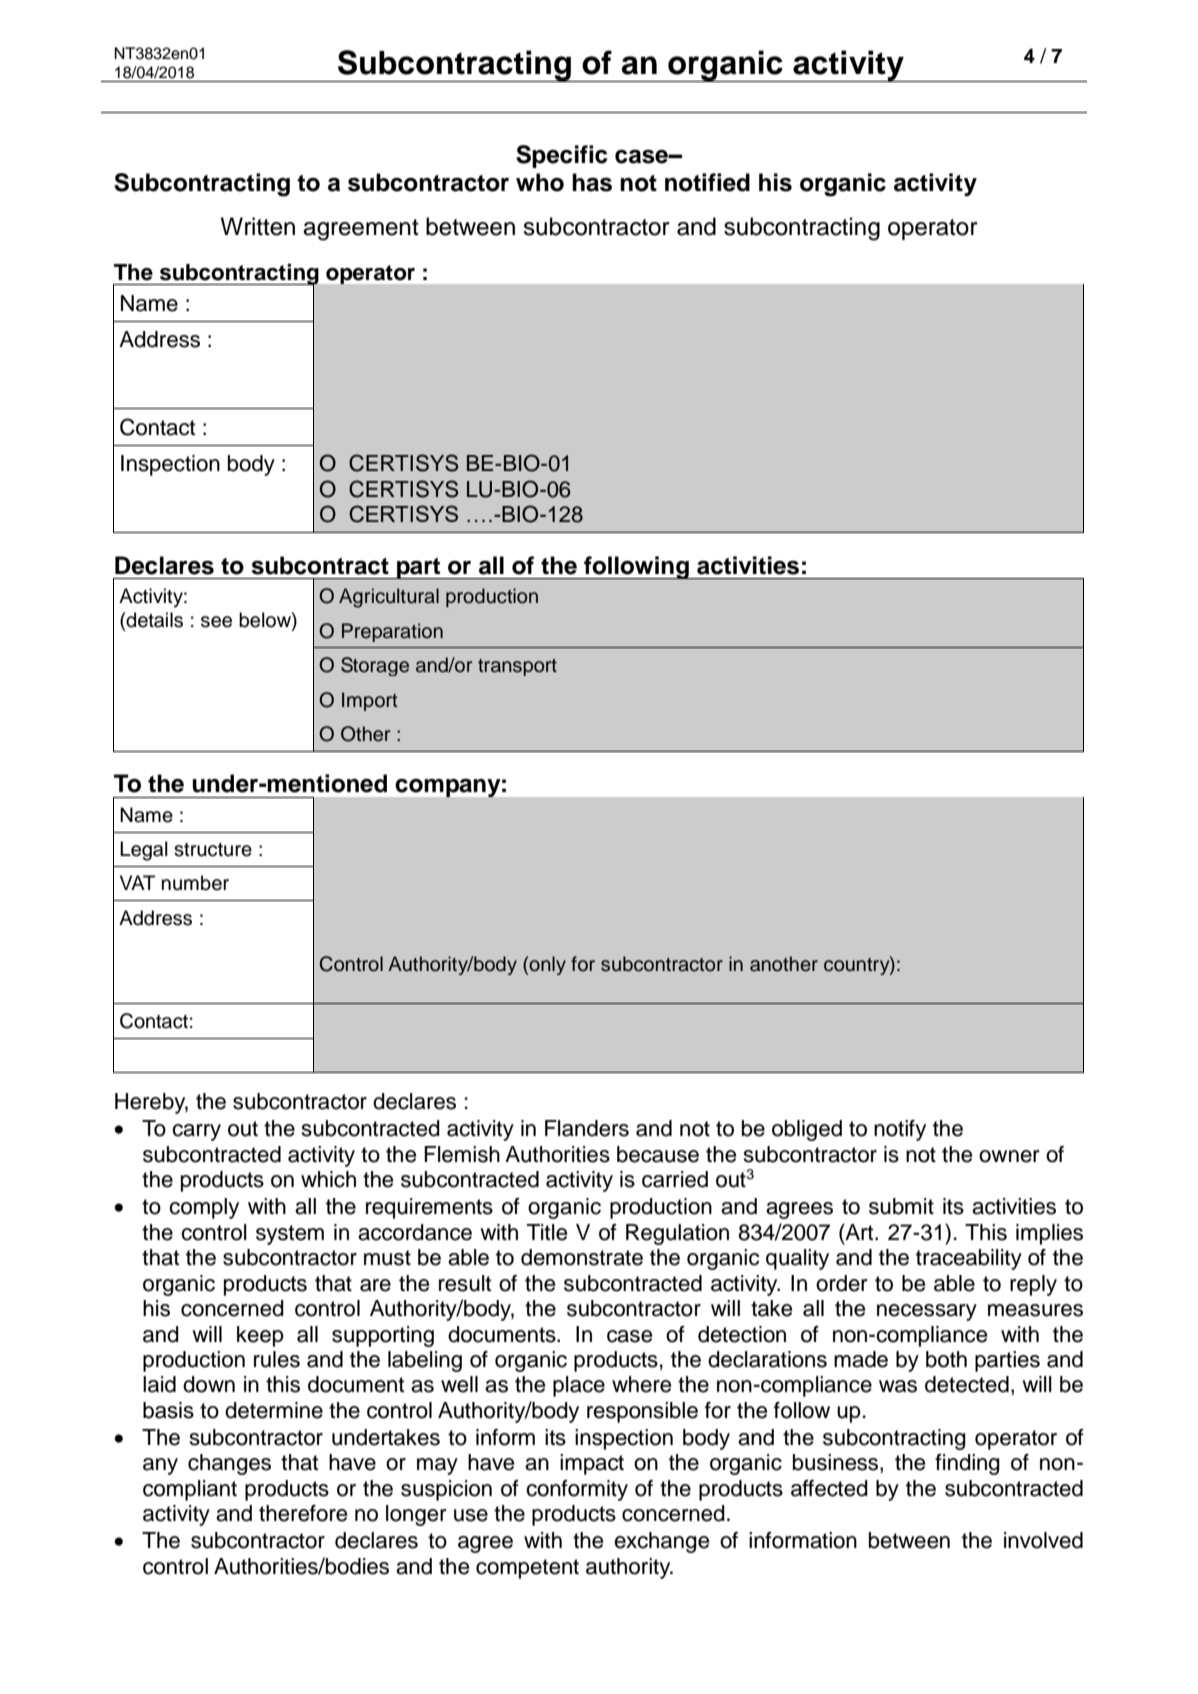 This screenshot has height=1694, width=1198. What do you see at coordinates (196, 1132) in the screenshot?
I see `carry` at bounding box center [196, 1132].
